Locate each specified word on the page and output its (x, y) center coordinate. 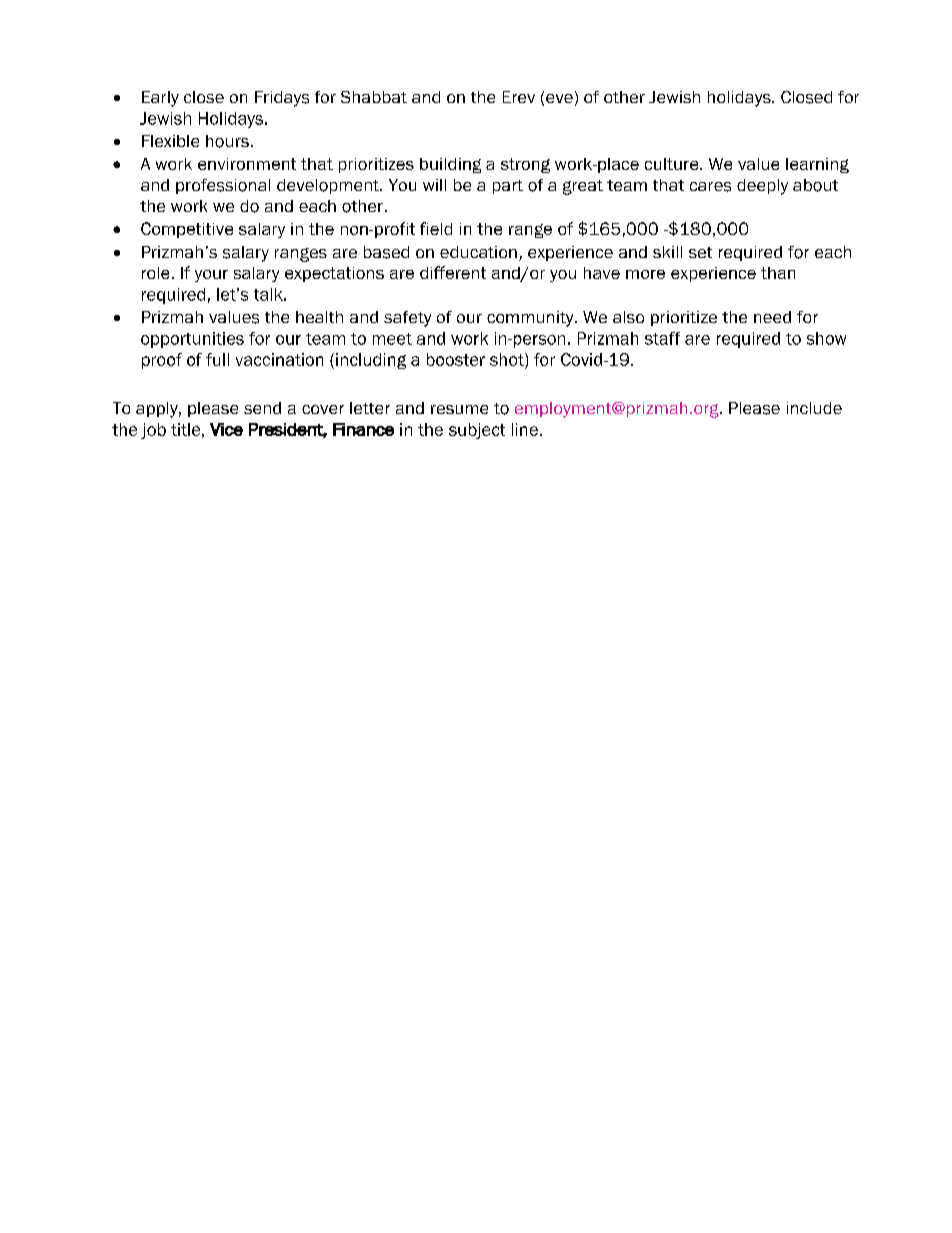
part (508, 187)
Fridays (282, 99)
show (826, 338)
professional (223, 186)
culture (673, 164)
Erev (519, 97)
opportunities (192, 340)
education (478, 252)
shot (508, 359)
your (211, 276)
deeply (762, 187)
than (778, 273)
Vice (226, 429)
